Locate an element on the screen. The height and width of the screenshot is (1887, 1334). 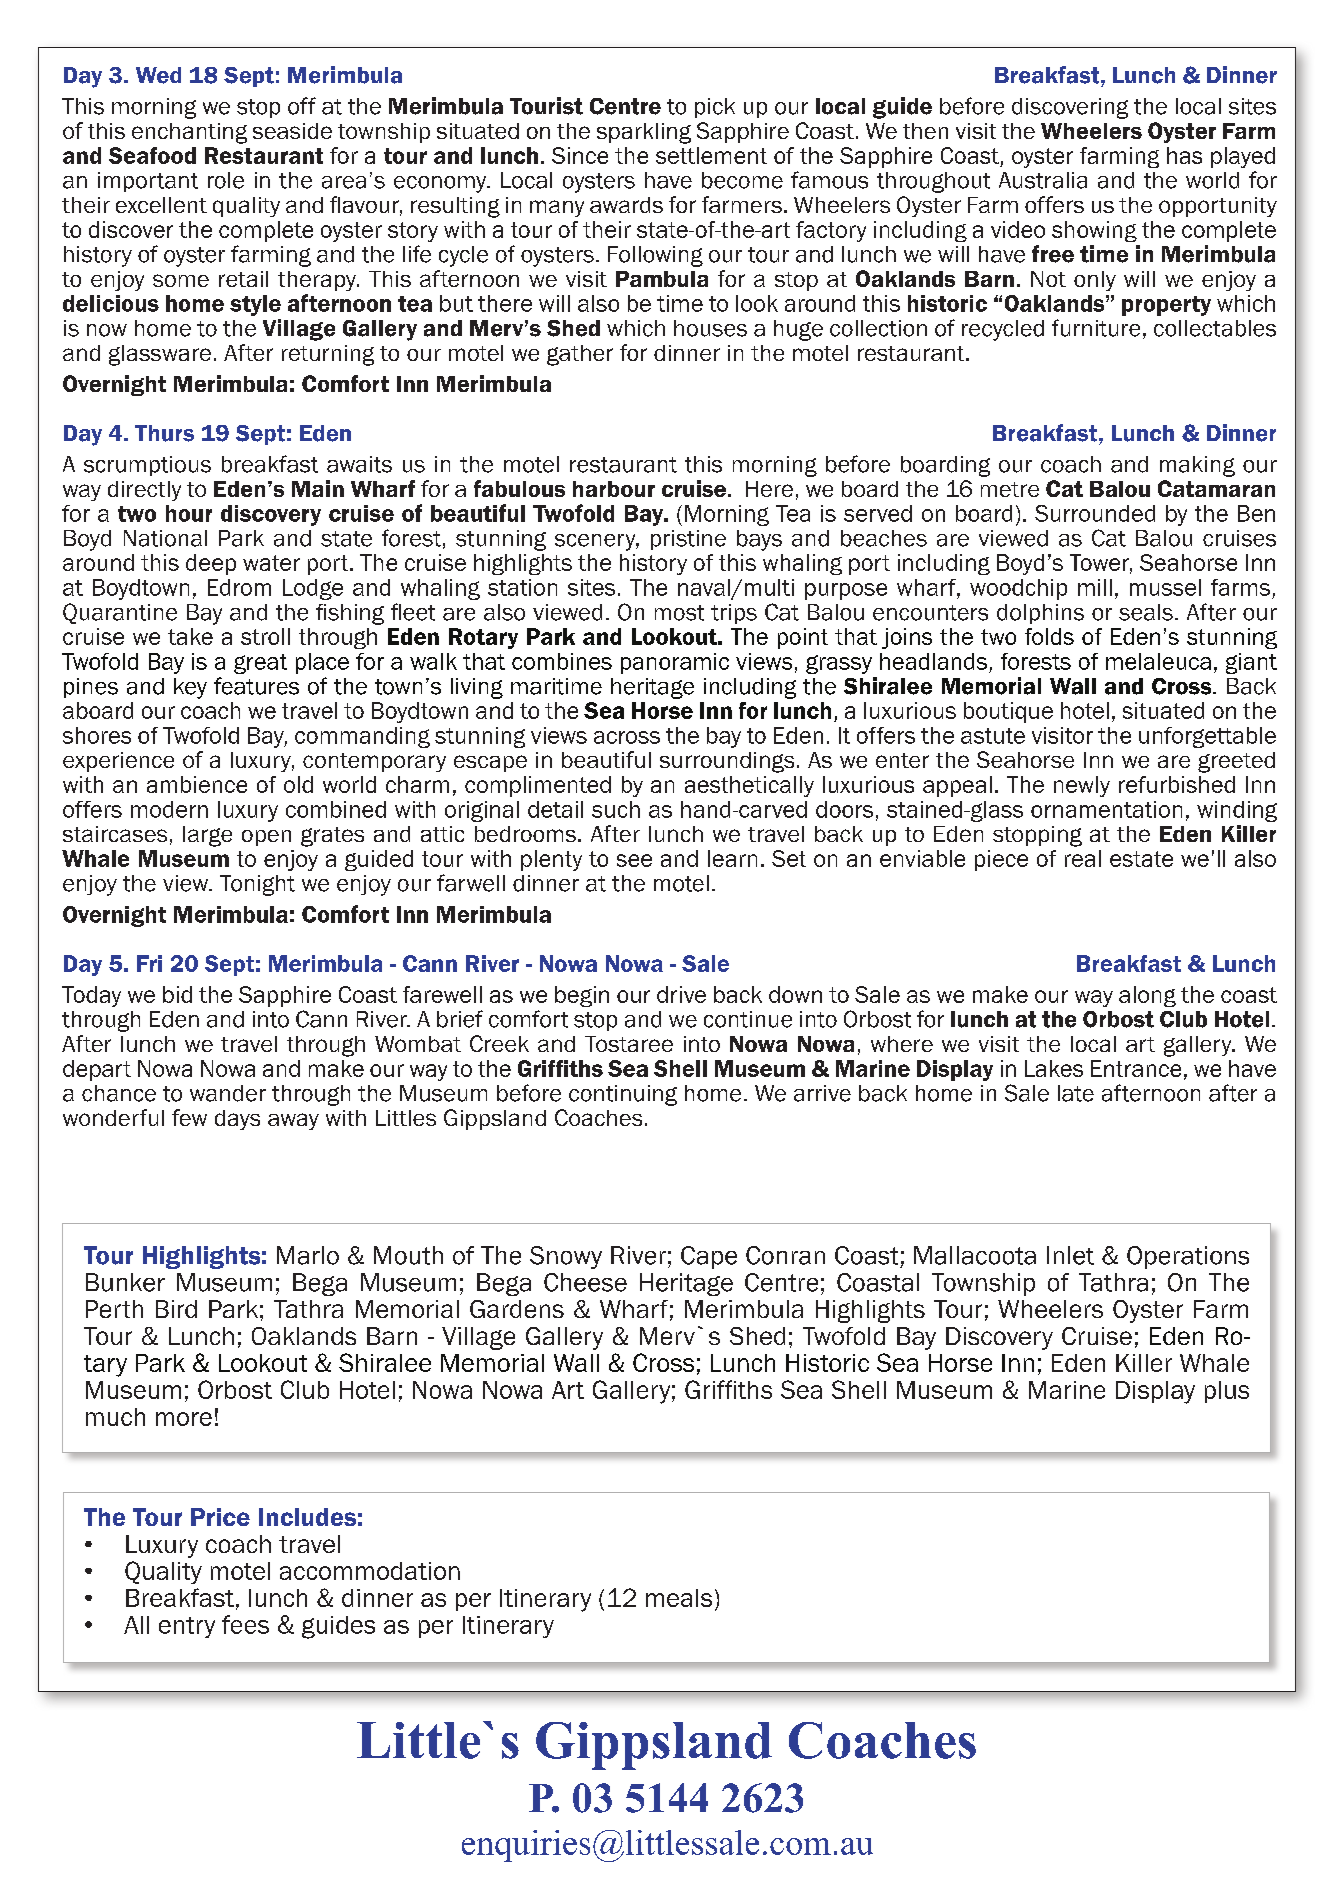
settlement is located at coordinates (711, 155).
